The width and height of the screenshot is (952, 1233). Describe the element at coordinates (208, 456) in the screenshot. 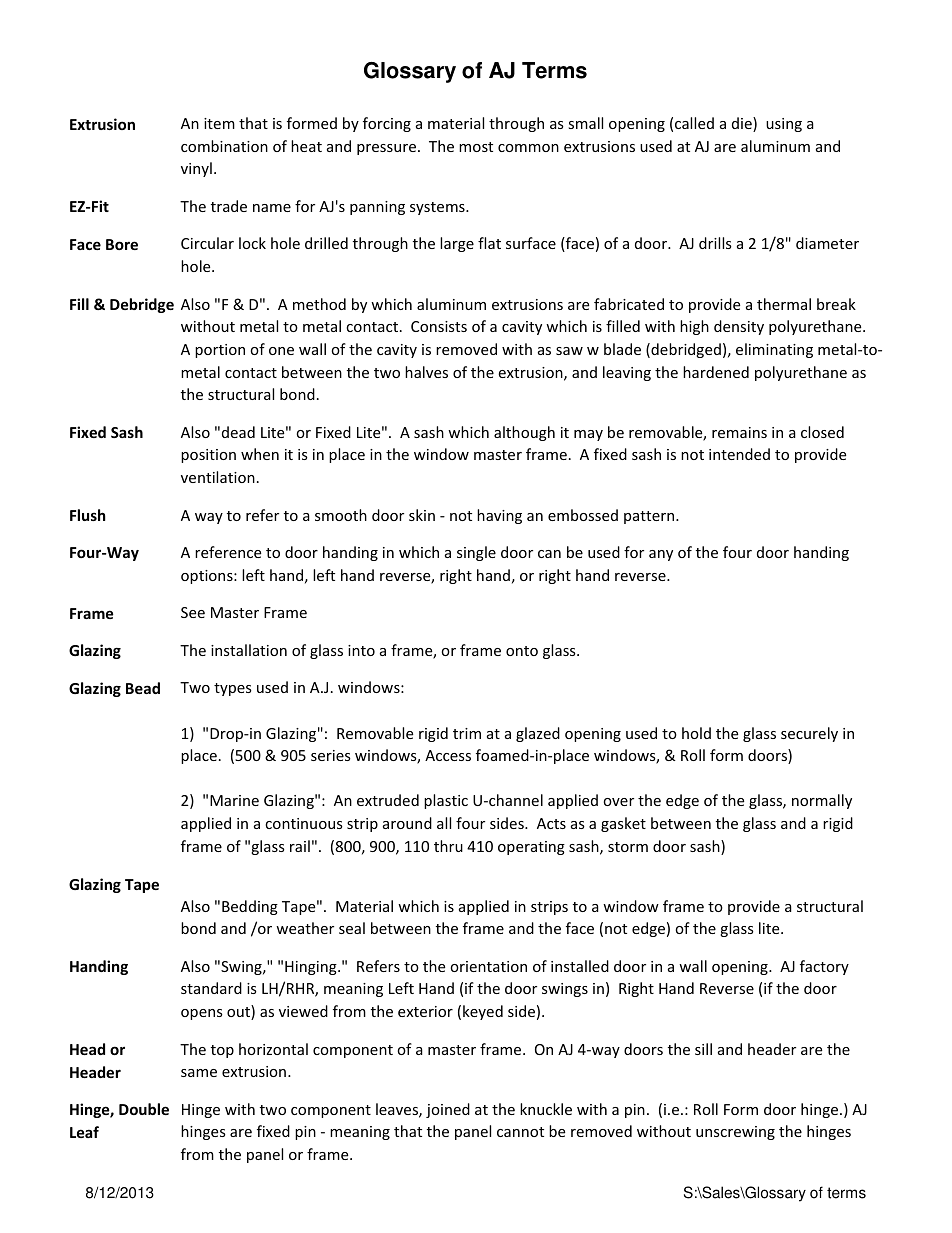

I see `position` at that location.
